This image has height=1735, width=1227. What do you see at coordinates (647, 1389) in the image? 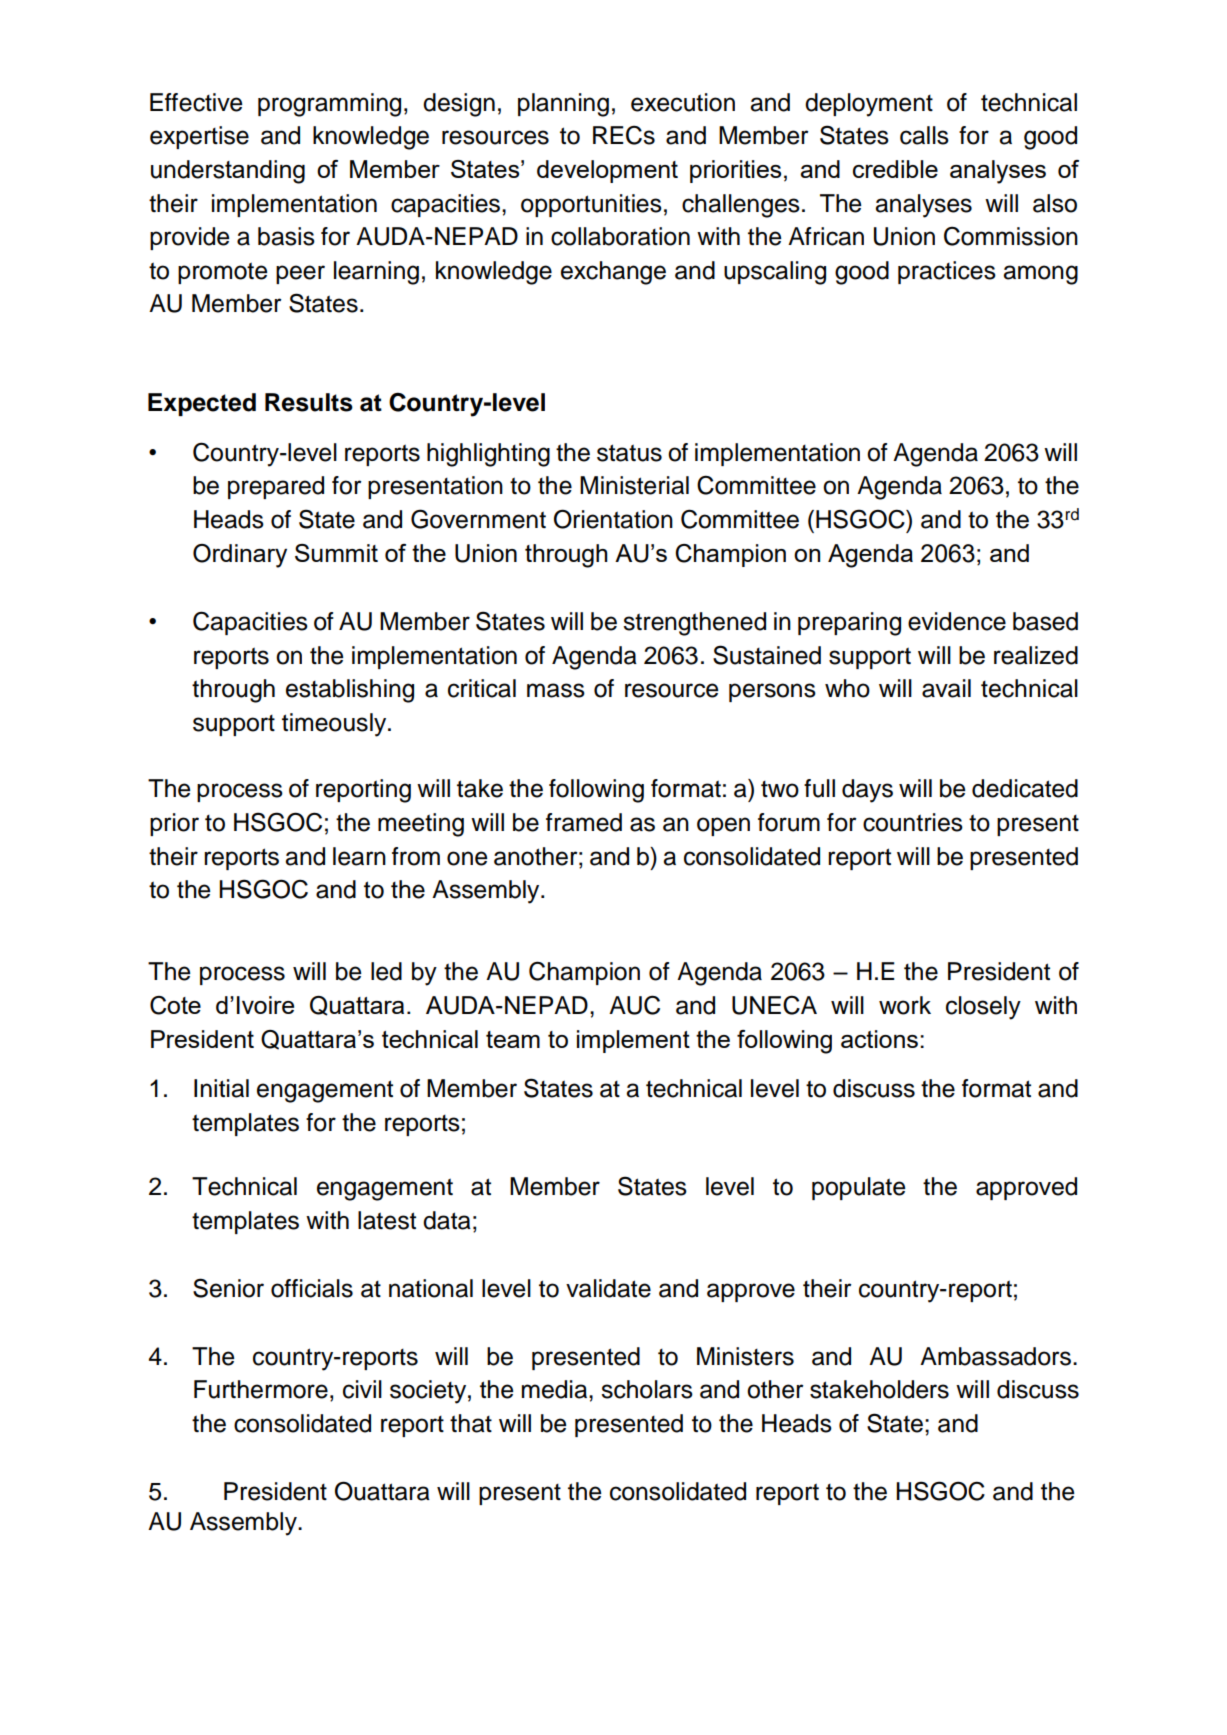
I see `scholars` at bounding box center [647, 1389].
